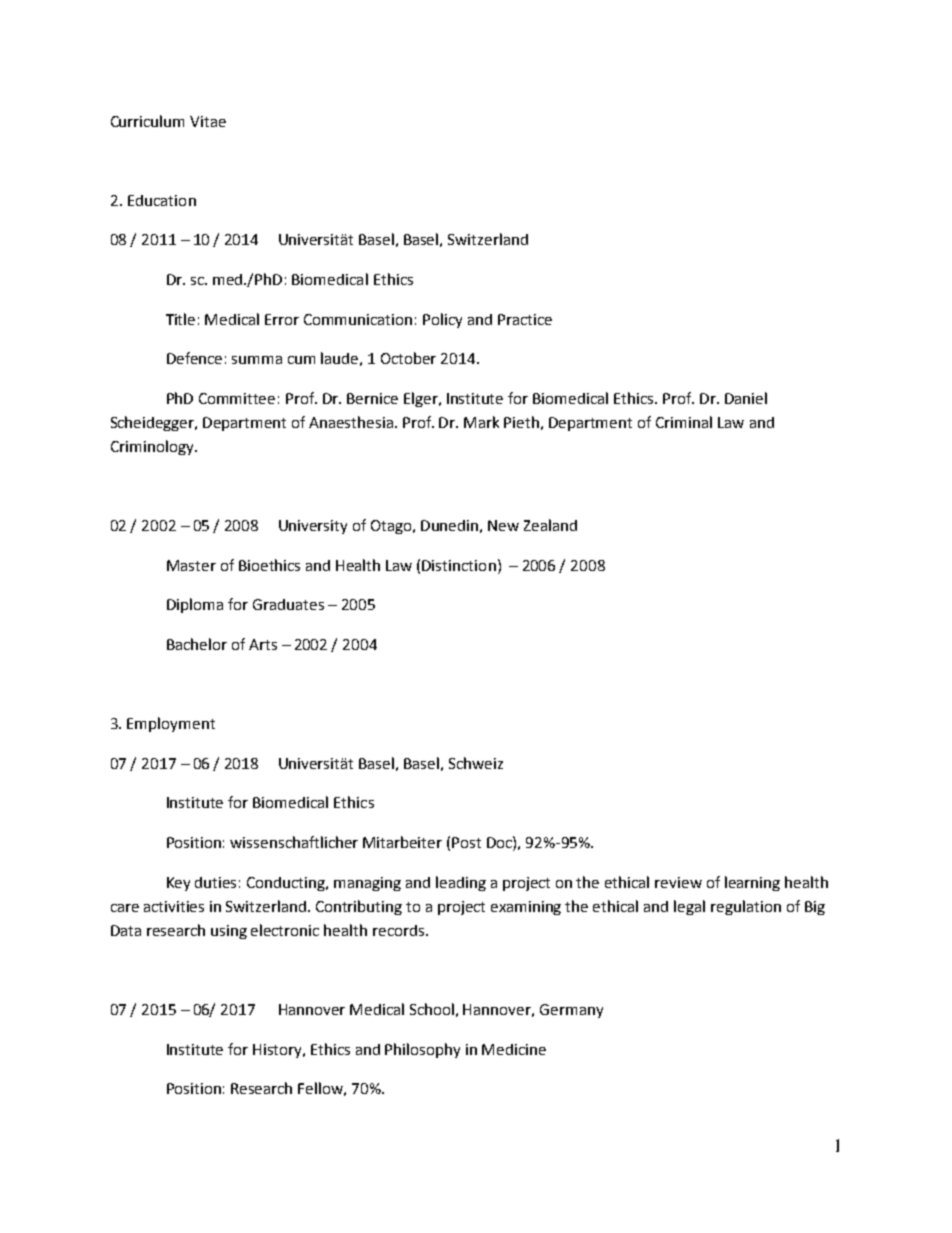 The height and width of the image is (1233, 952). I want to click on Policy, so click(442, 320).
